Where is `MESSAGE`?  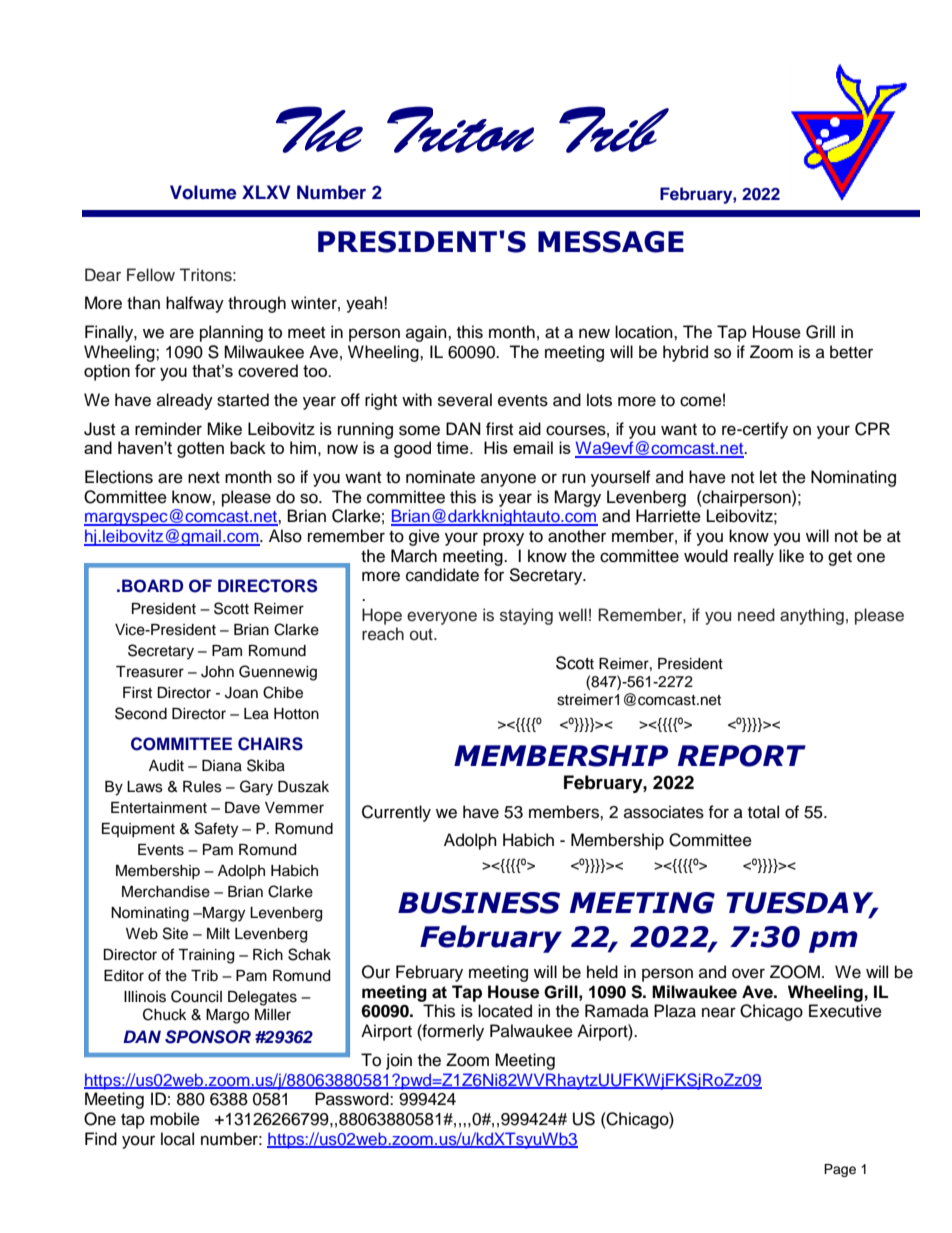
MESSAGE is located at coordinates (611, 242).
